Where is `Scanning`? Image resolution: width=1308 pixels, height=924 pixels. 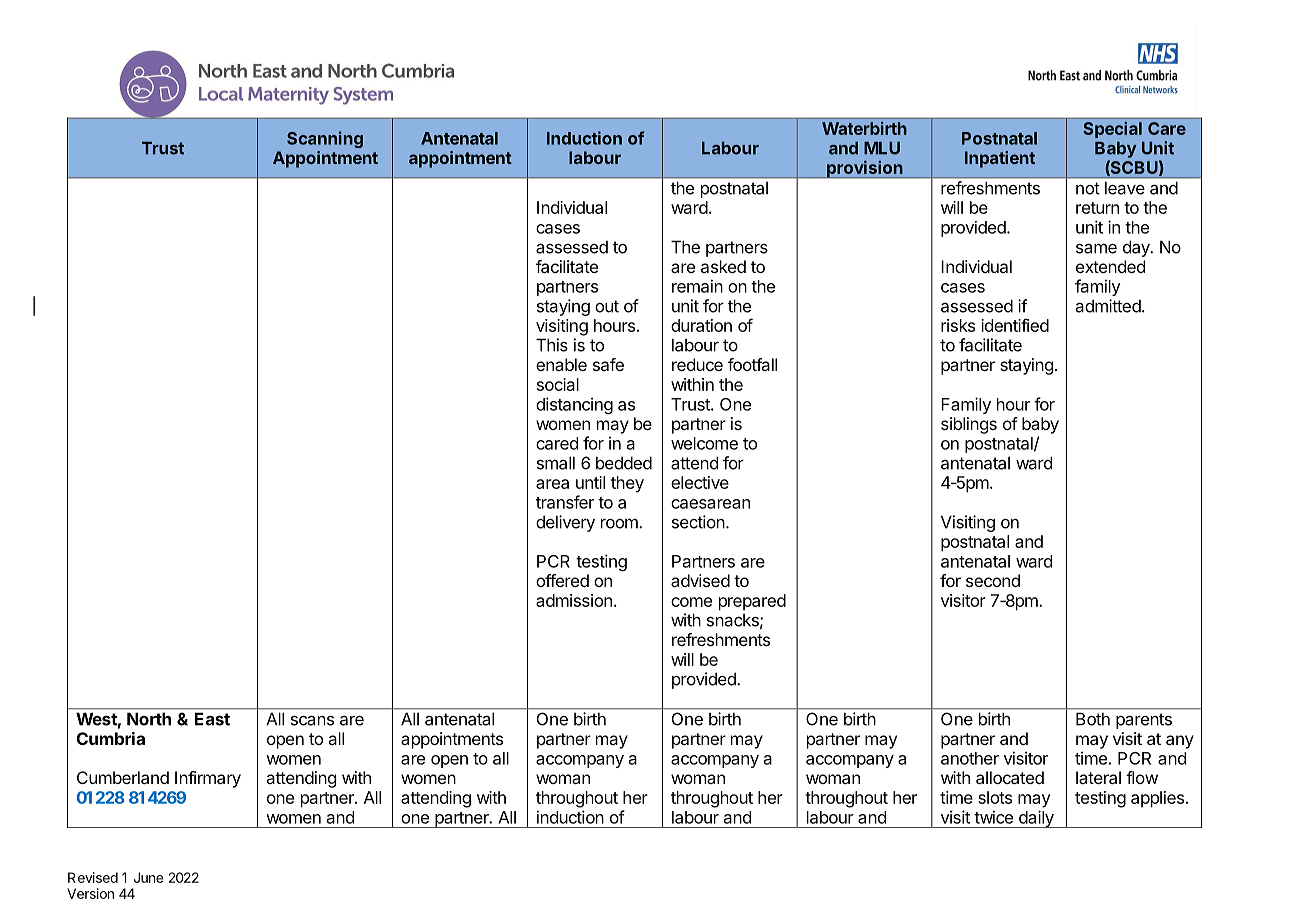
Scanning is located at coordinates (325, 139).
